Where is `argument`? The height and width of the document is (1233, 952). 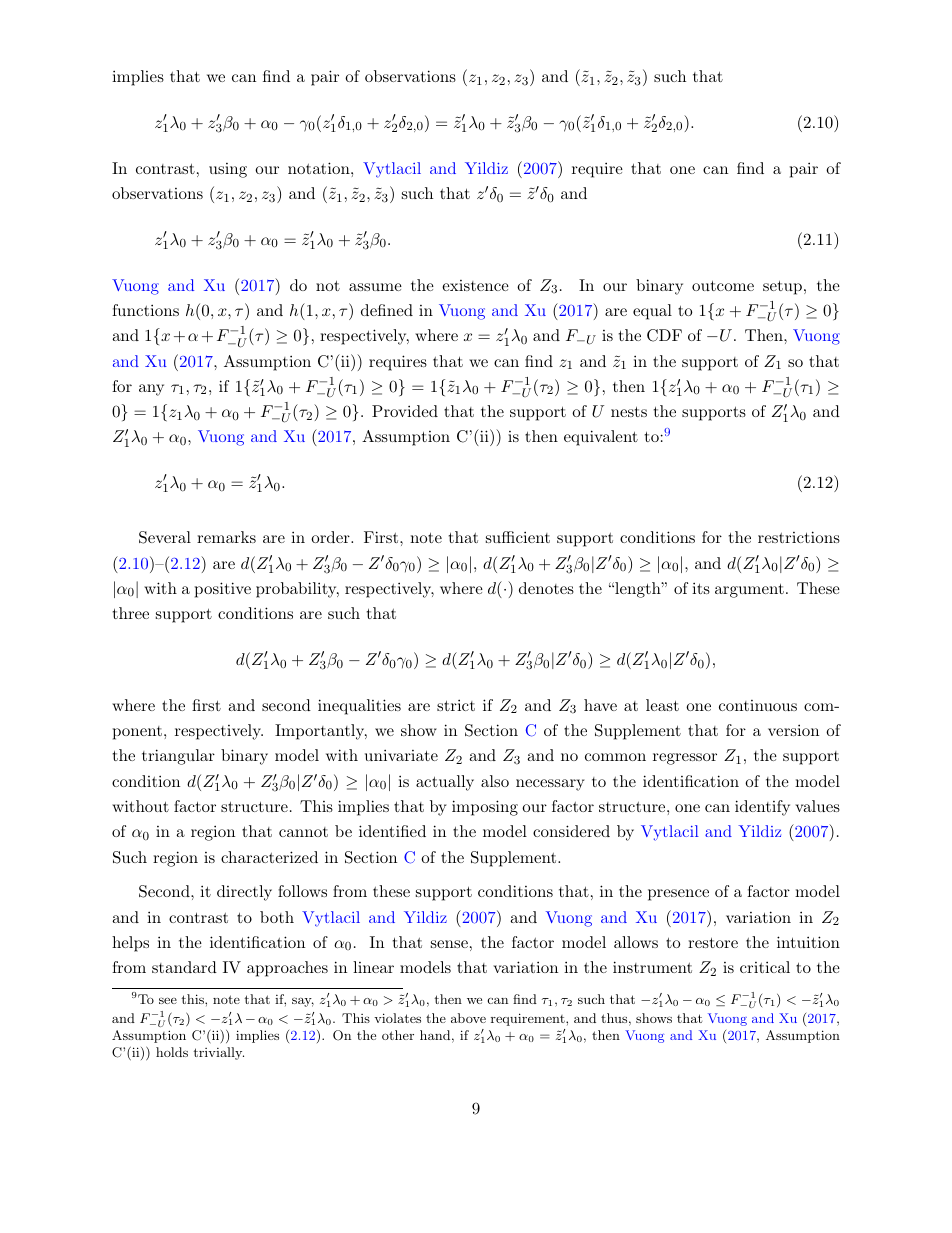 argument is located at coordinates (749, 590).
